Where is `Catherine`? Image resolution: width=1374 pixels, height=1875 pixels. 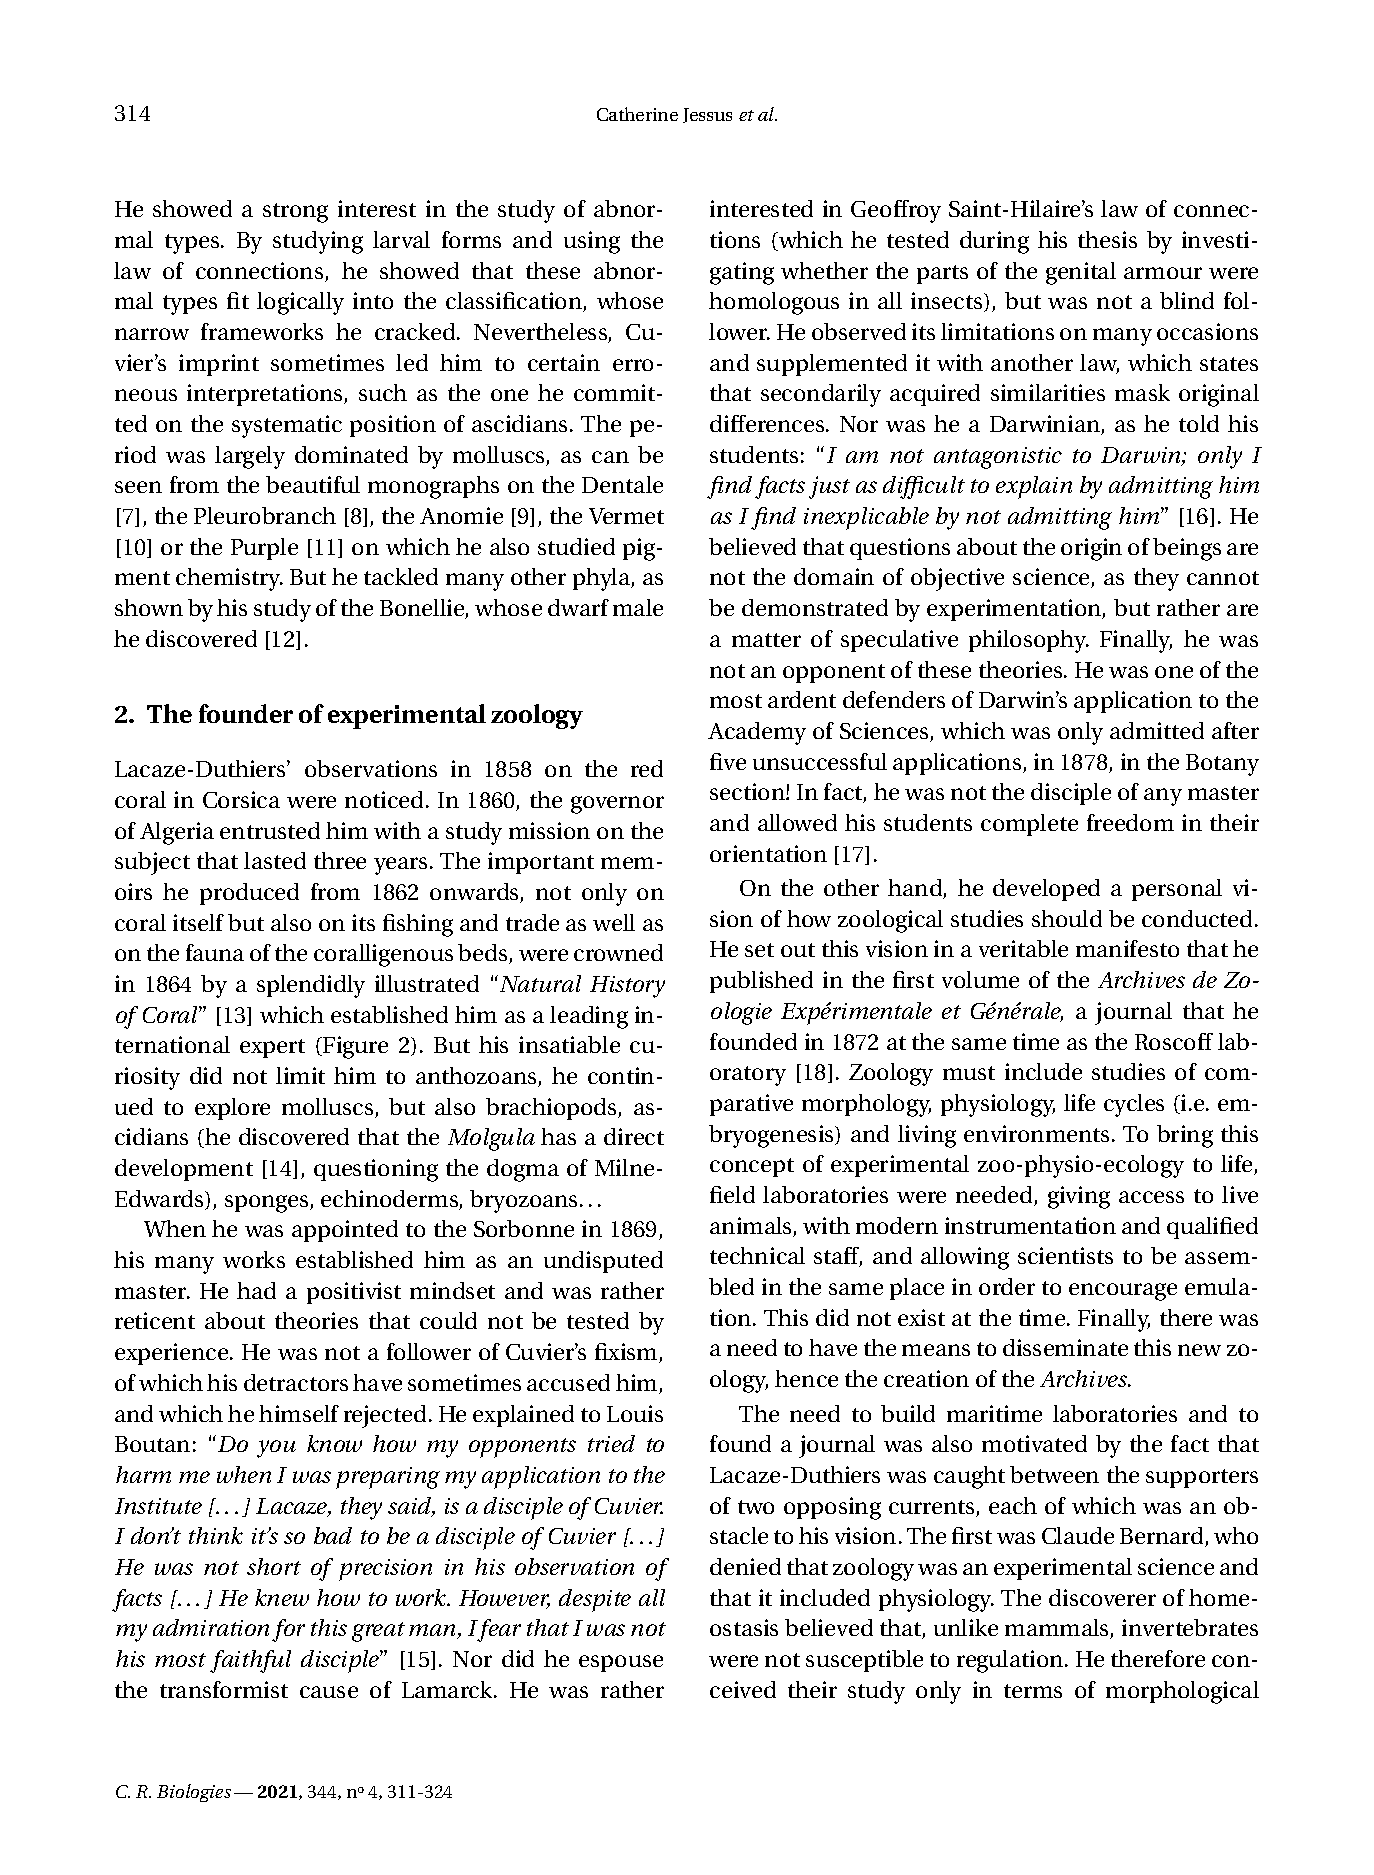
Catherine is located at coordinates (637, 114).
